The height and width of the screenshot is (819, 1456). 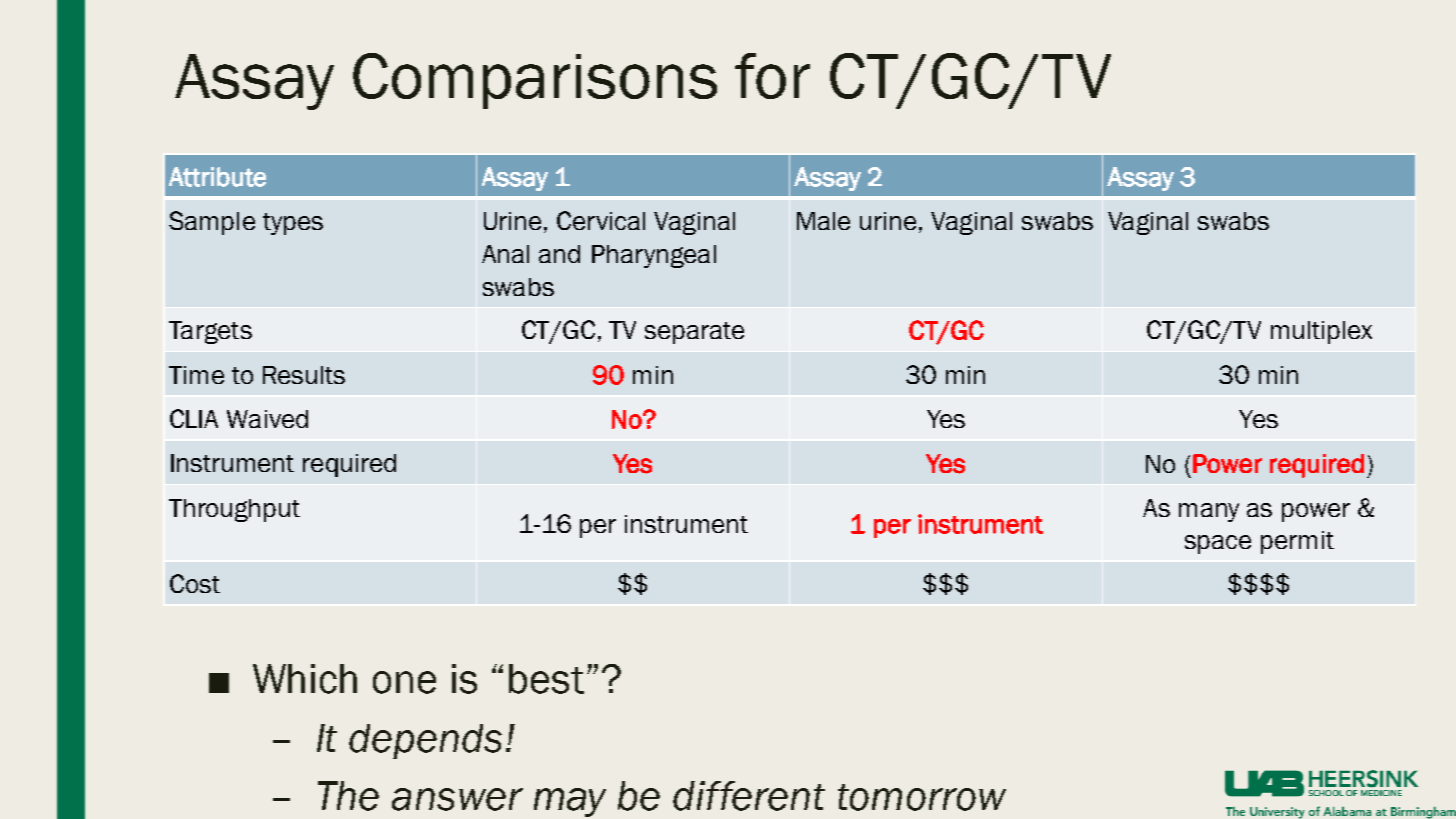 What do you see at coordinates (348, 796) in the screenshot?
I see `The` at bounding box center [348, 796].
